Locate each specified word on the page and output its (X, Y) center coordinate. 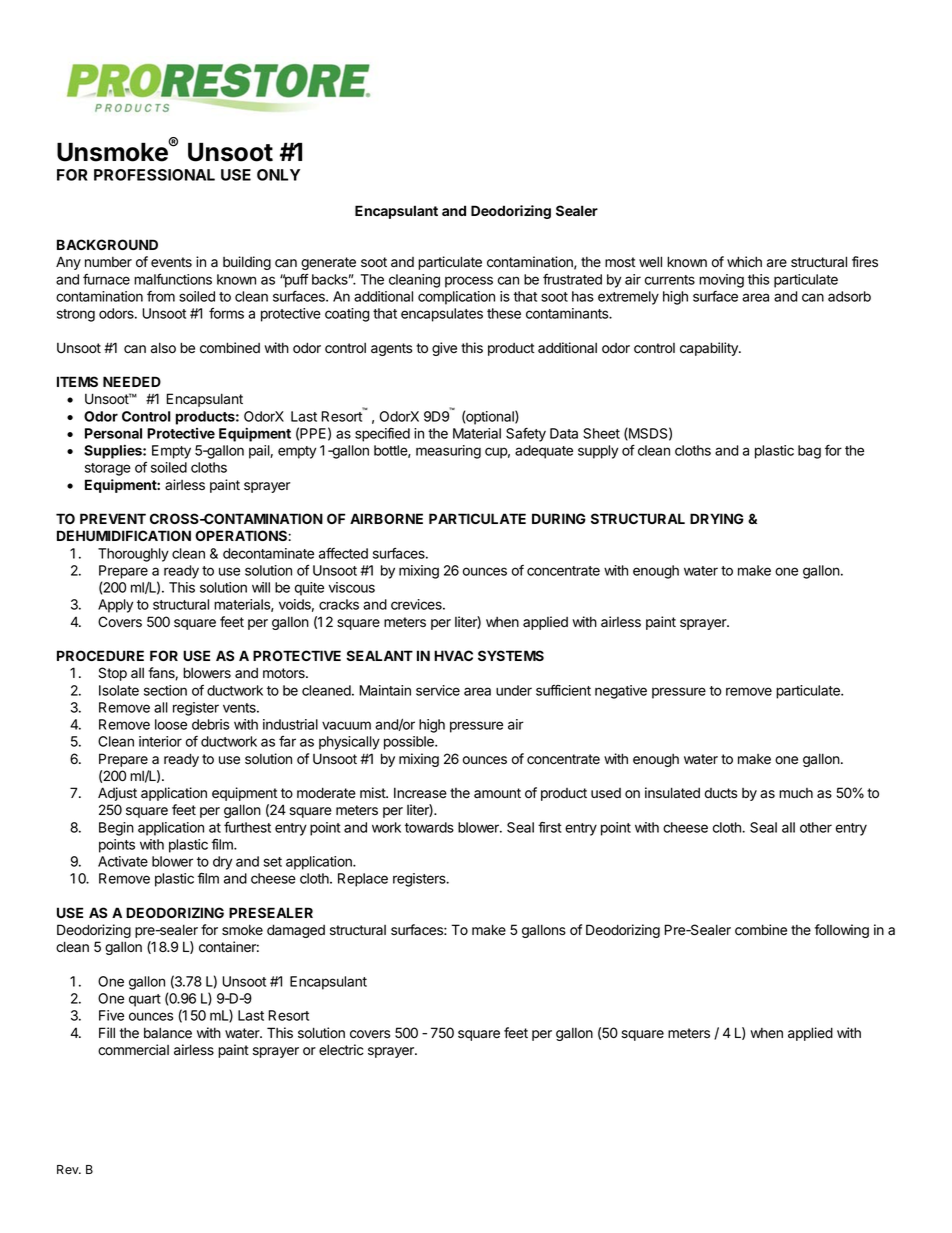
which (744, 261)
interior (160, 741)
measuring (448, 452)
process (469, 282)
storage (108, 469)
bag (809, 452)
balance (168, 1033)
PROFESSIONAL (154, 175)
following (842, 931)
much (796, 793)
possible (410, 743)
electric (341, 1050)
